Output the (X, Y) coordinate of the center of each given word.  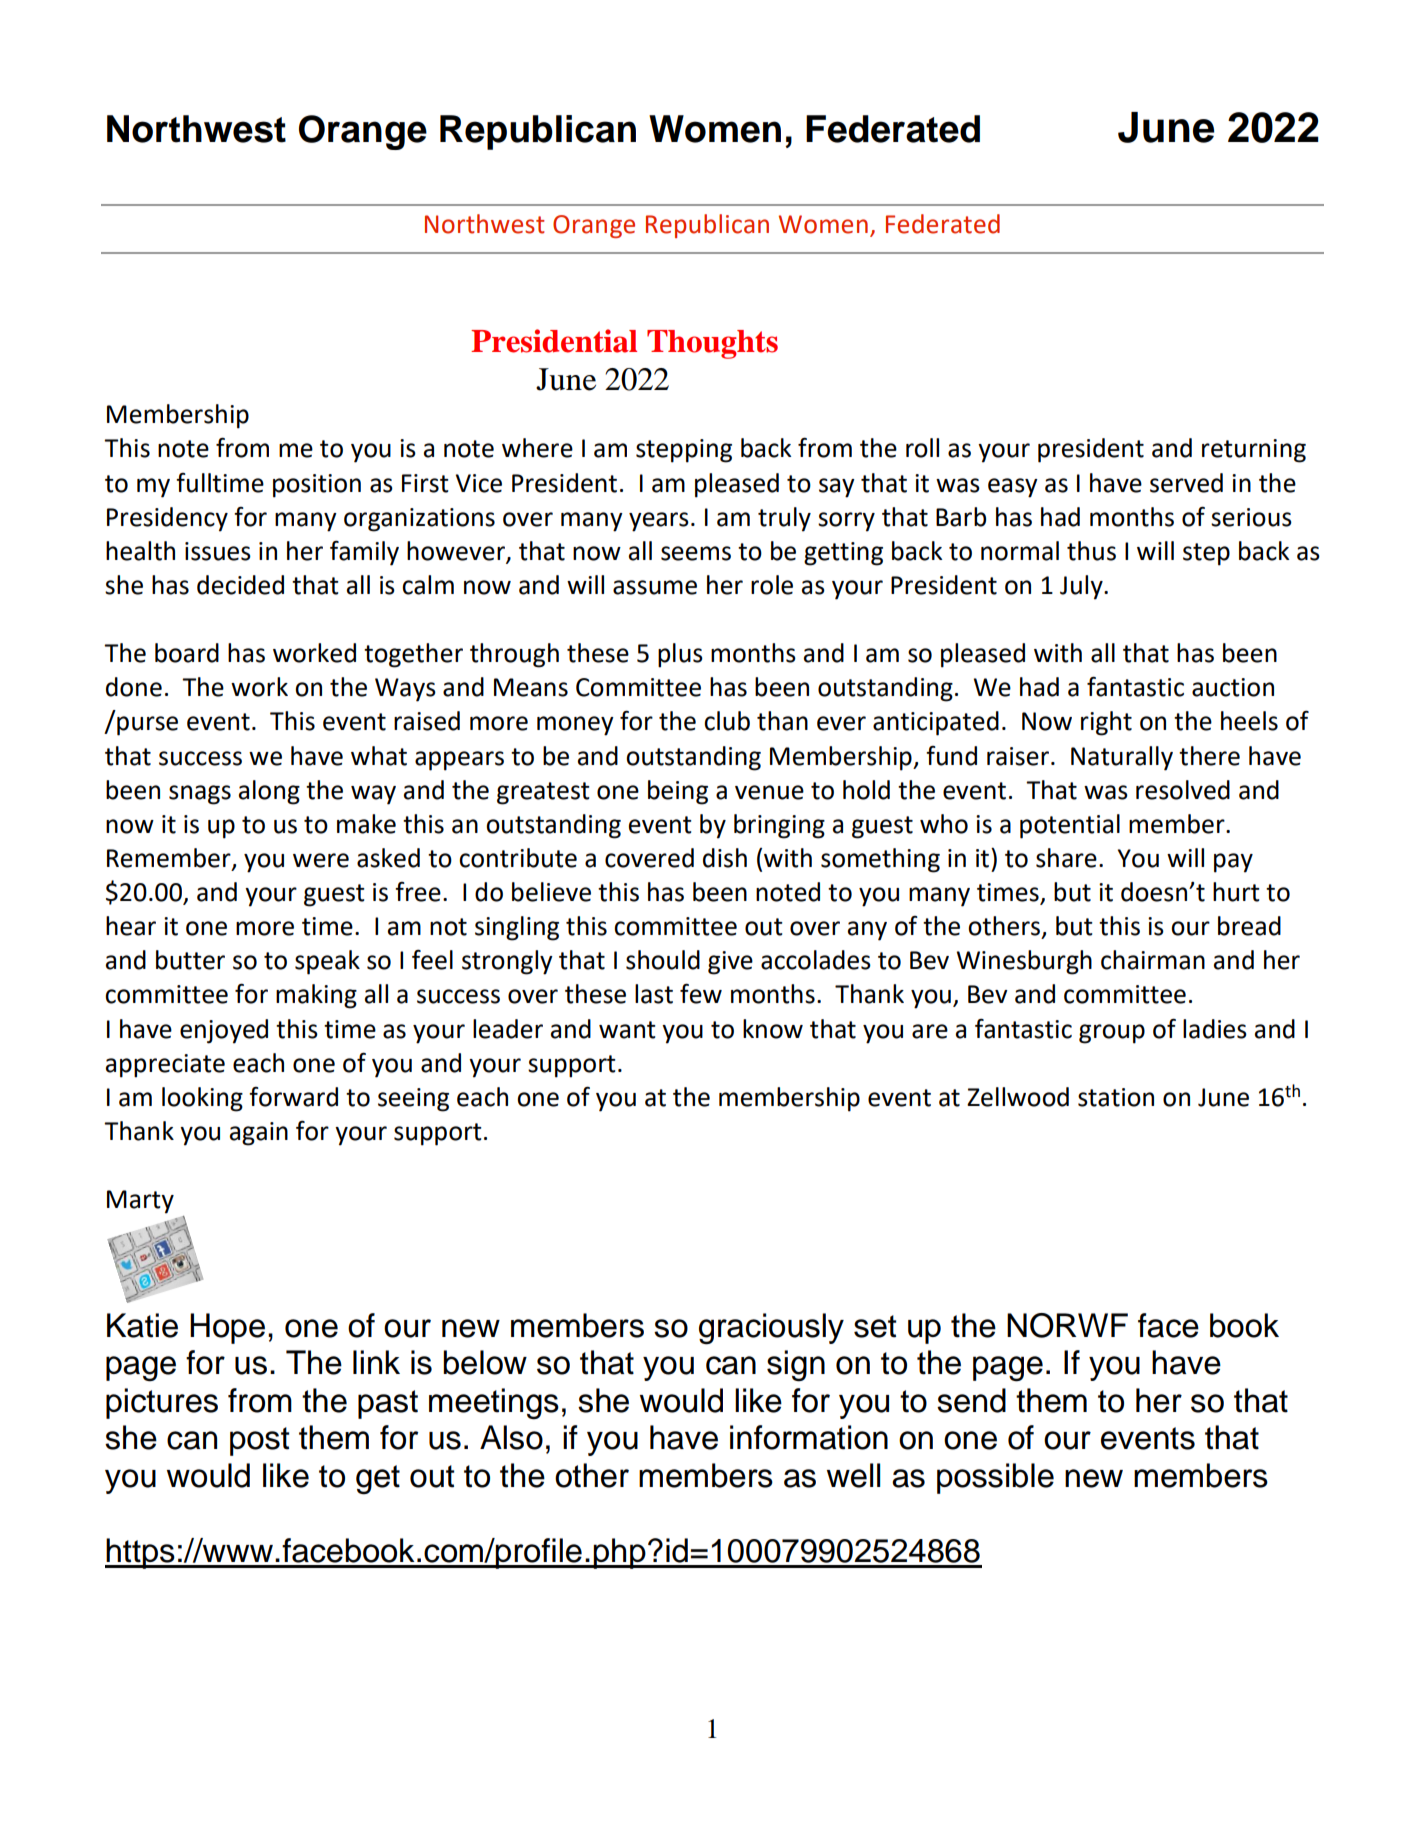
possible (995, 1478)
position (317, 486)
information (809, 1437)
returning (1254, 451)
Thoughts (712, 344)
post (259, 1441)
